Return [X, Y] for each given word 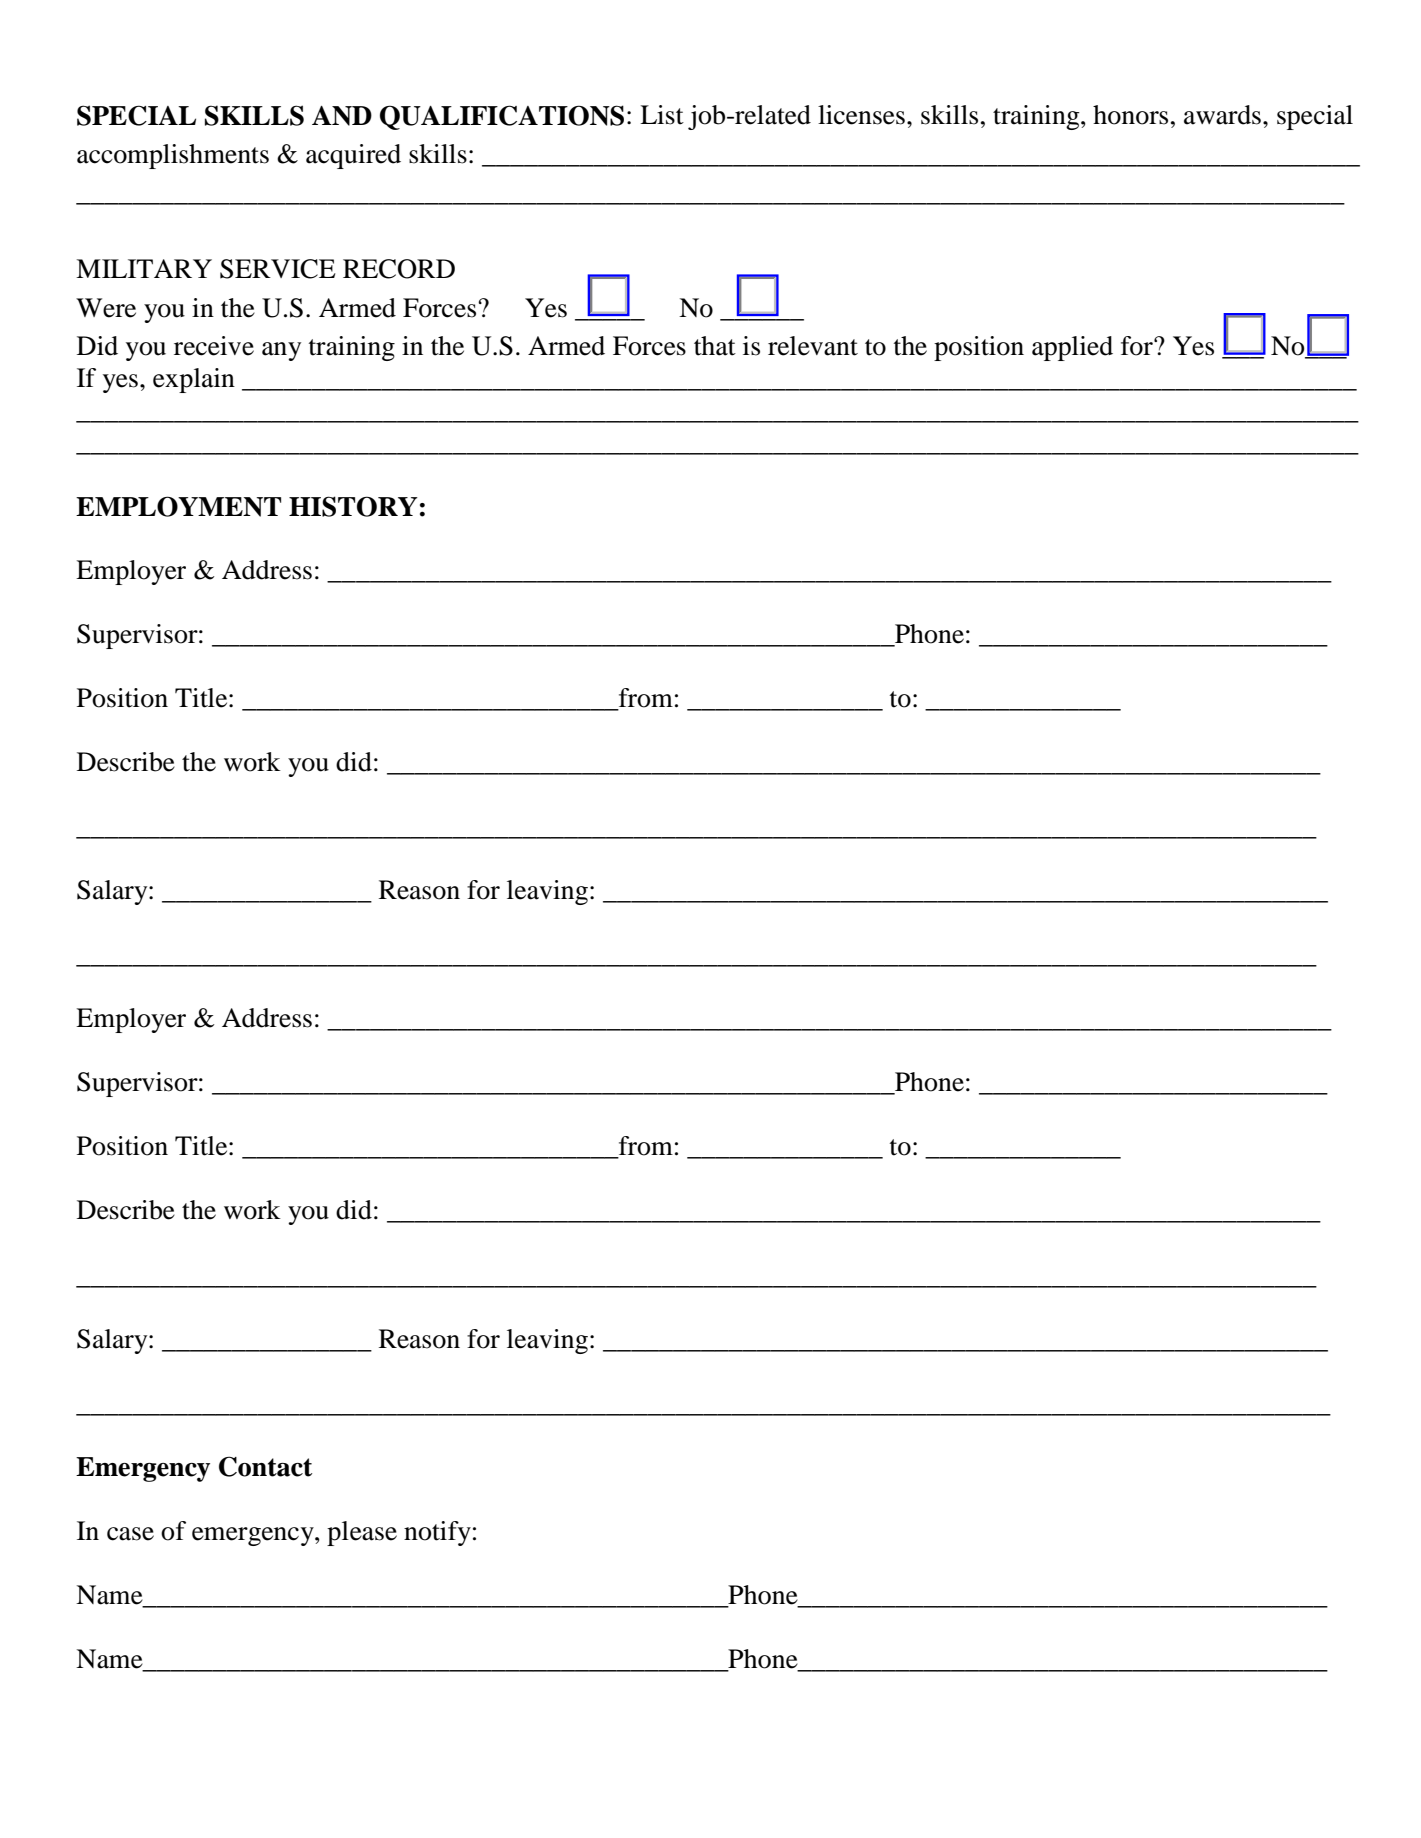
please [362, 1533]
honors [1130, 115]
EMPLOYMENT [178, 506]
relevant [813, 346]
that [715, 346]
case [130, 1534]
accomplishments [173, 156]
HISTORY [353, 506]
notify [437, 1533]
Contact [265, 1466]
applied [1072, 348]
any [281, 351]
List [662, 115]
